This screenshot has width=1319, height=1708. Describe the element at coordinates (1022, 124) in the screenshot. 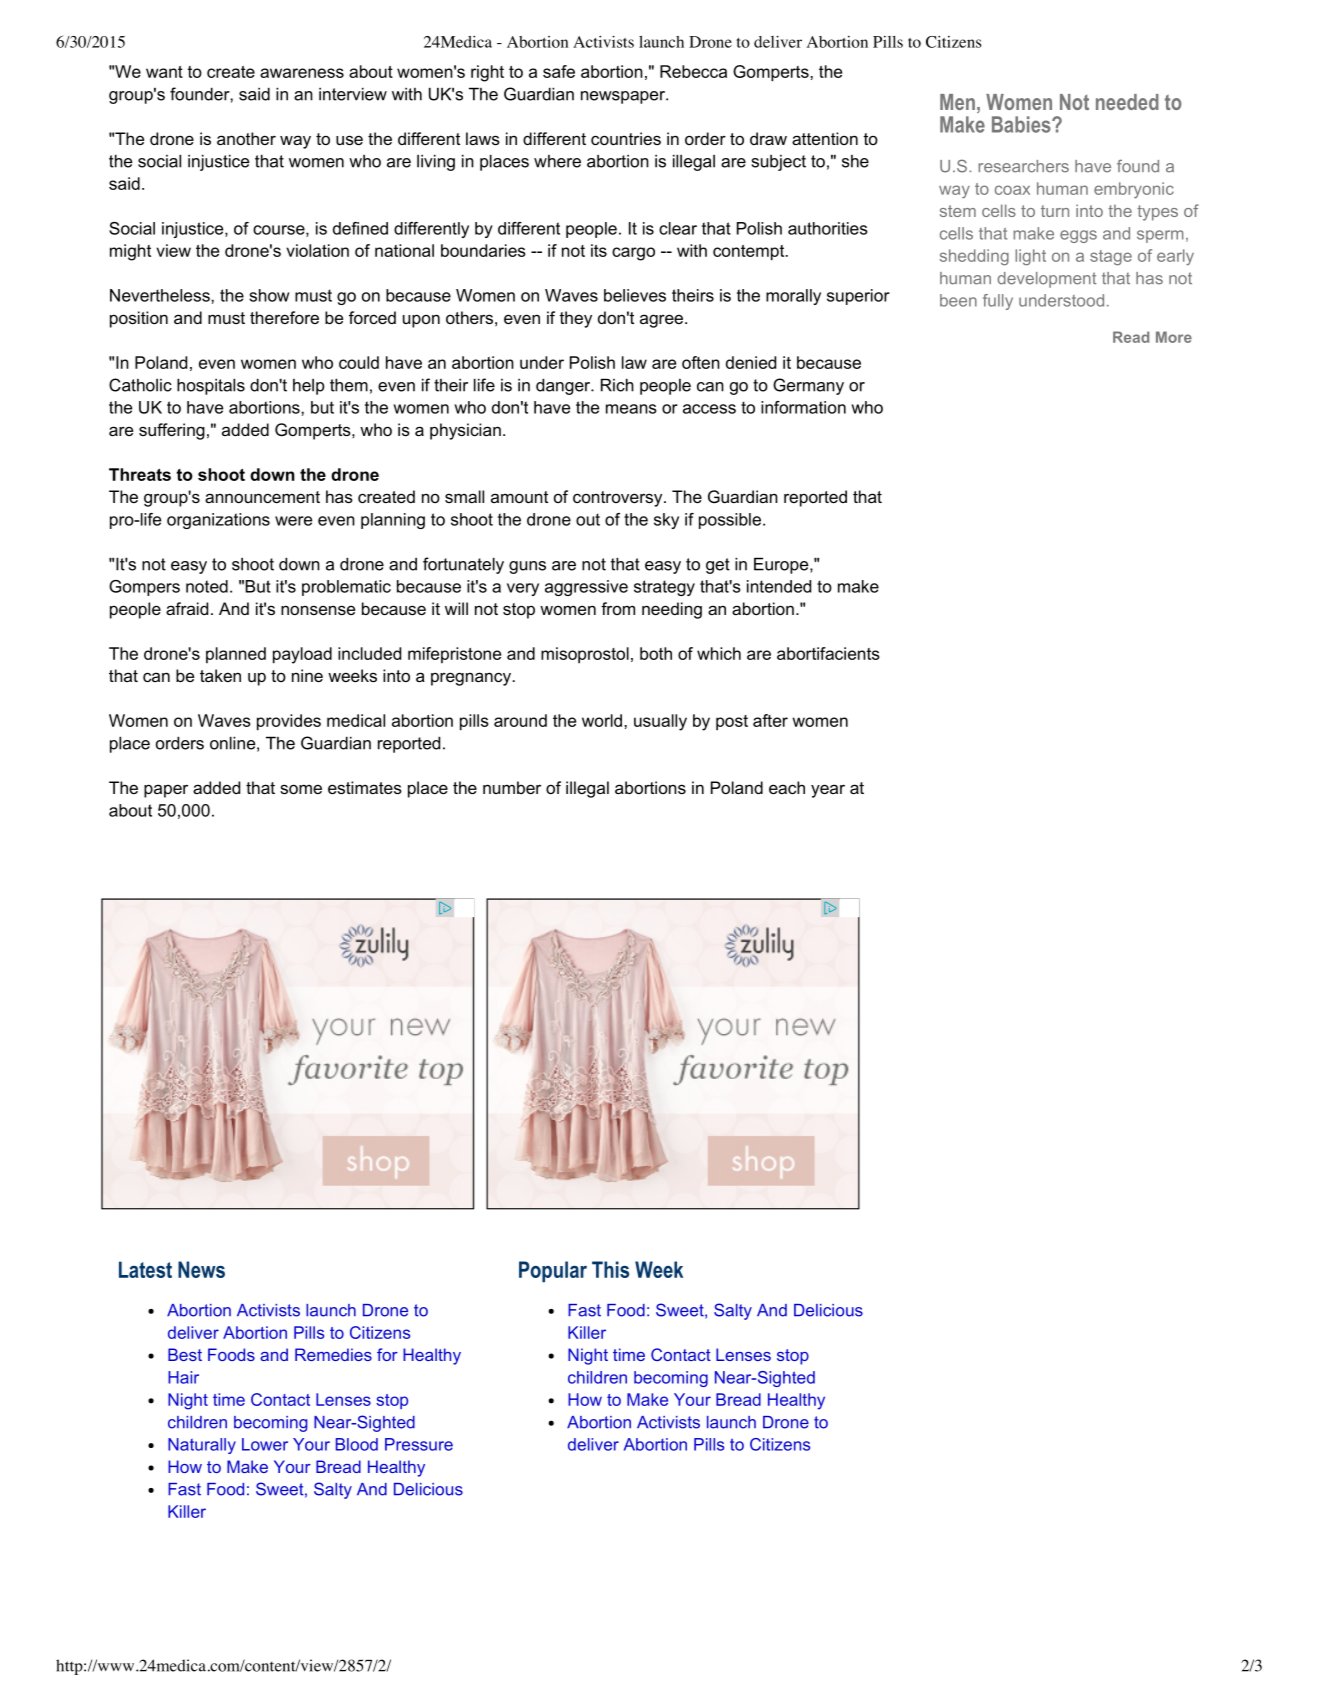

I see `Babies` at that location.
